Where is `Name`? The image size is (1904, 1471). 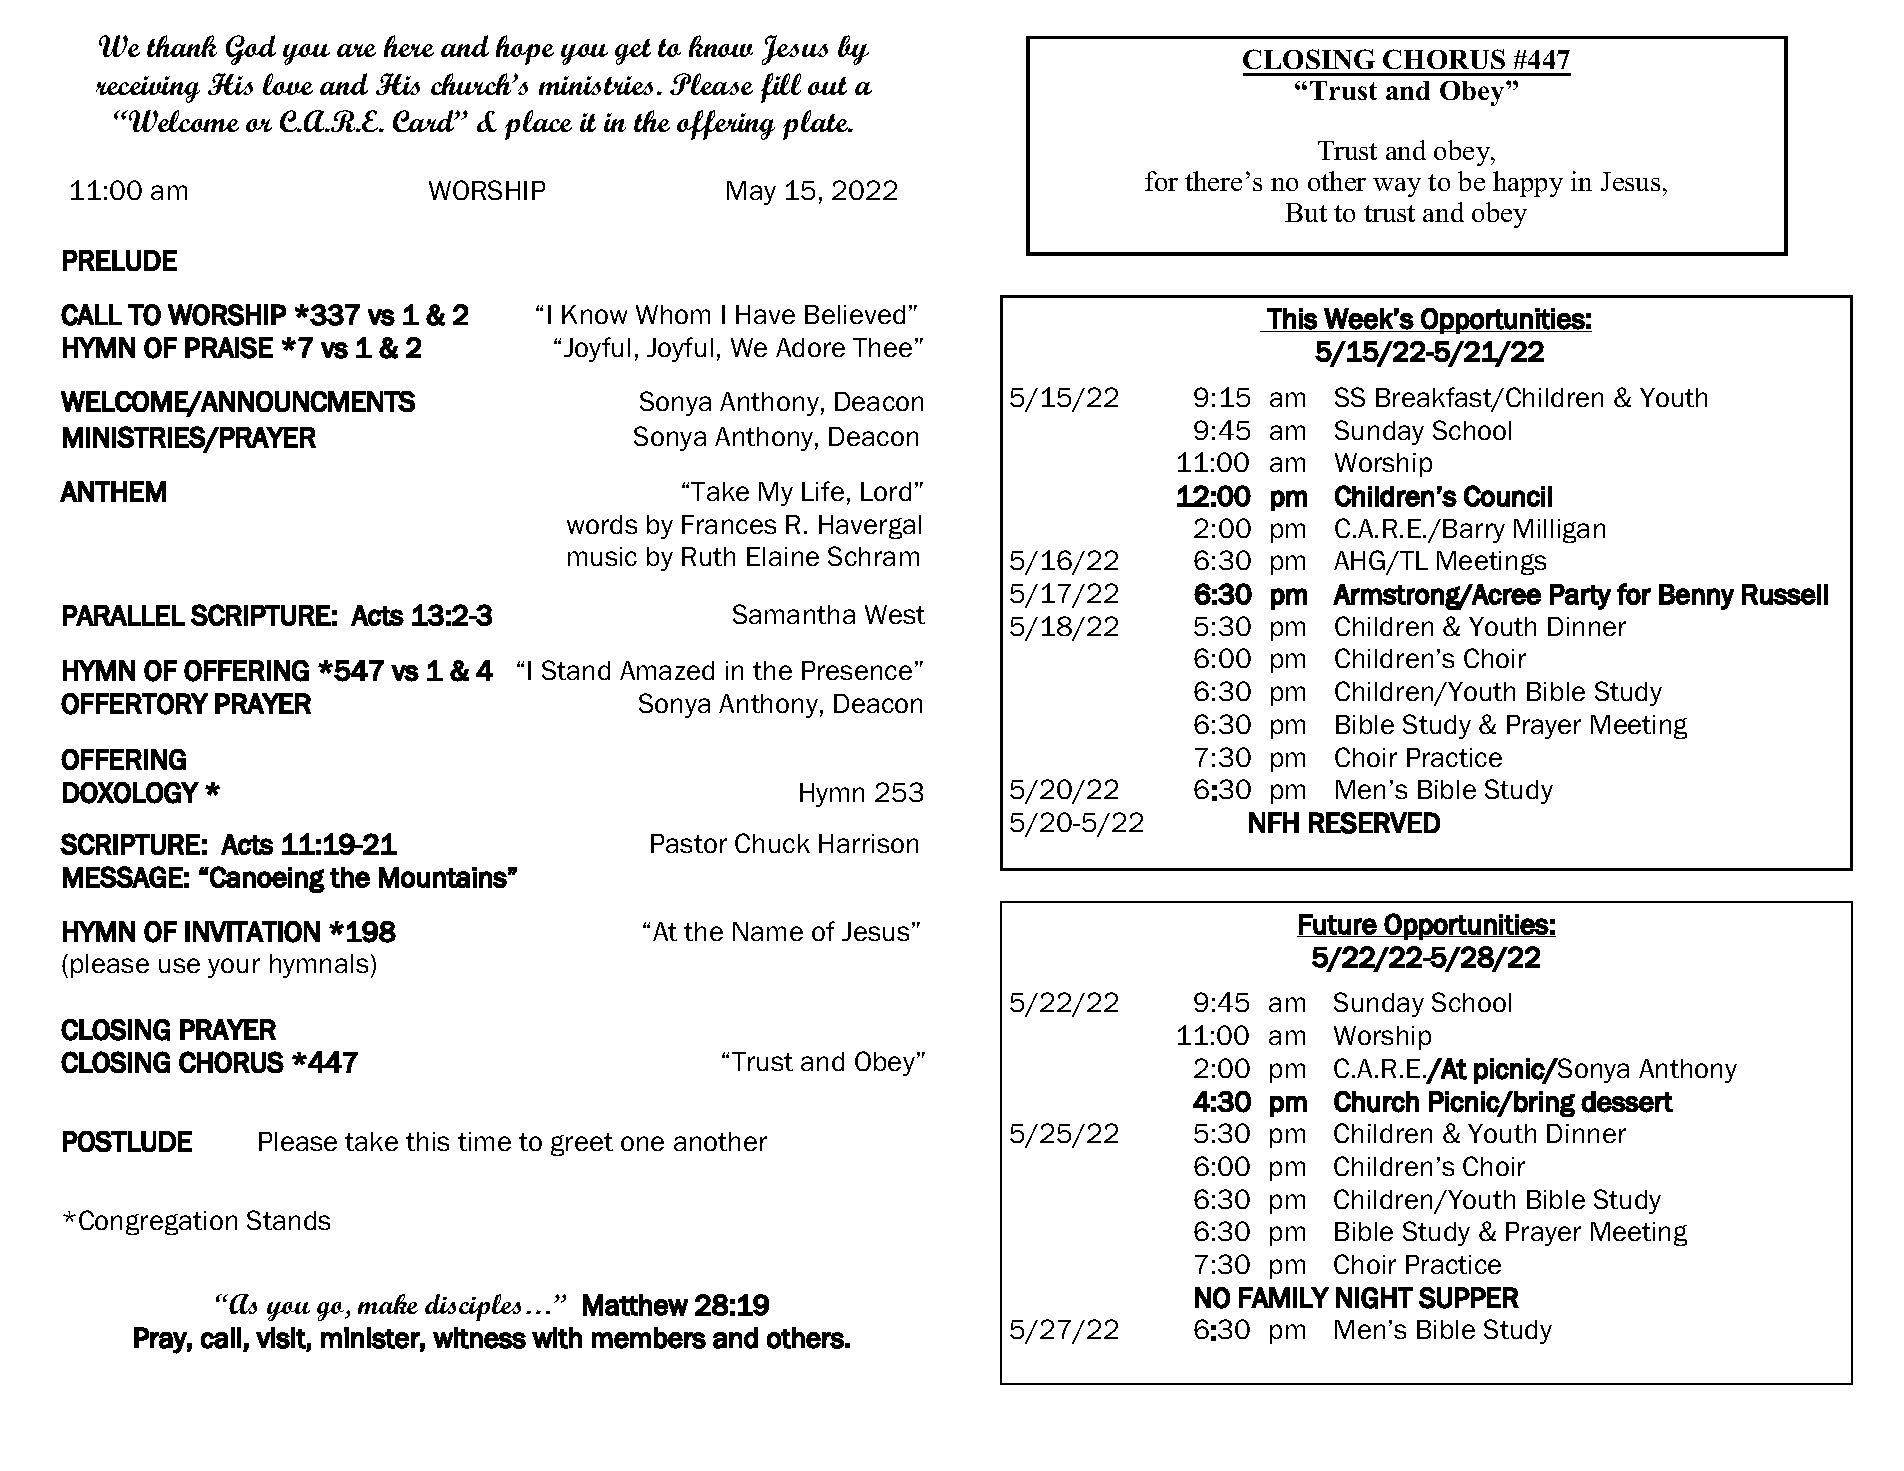 Name is located at coordinates (768, 931).
